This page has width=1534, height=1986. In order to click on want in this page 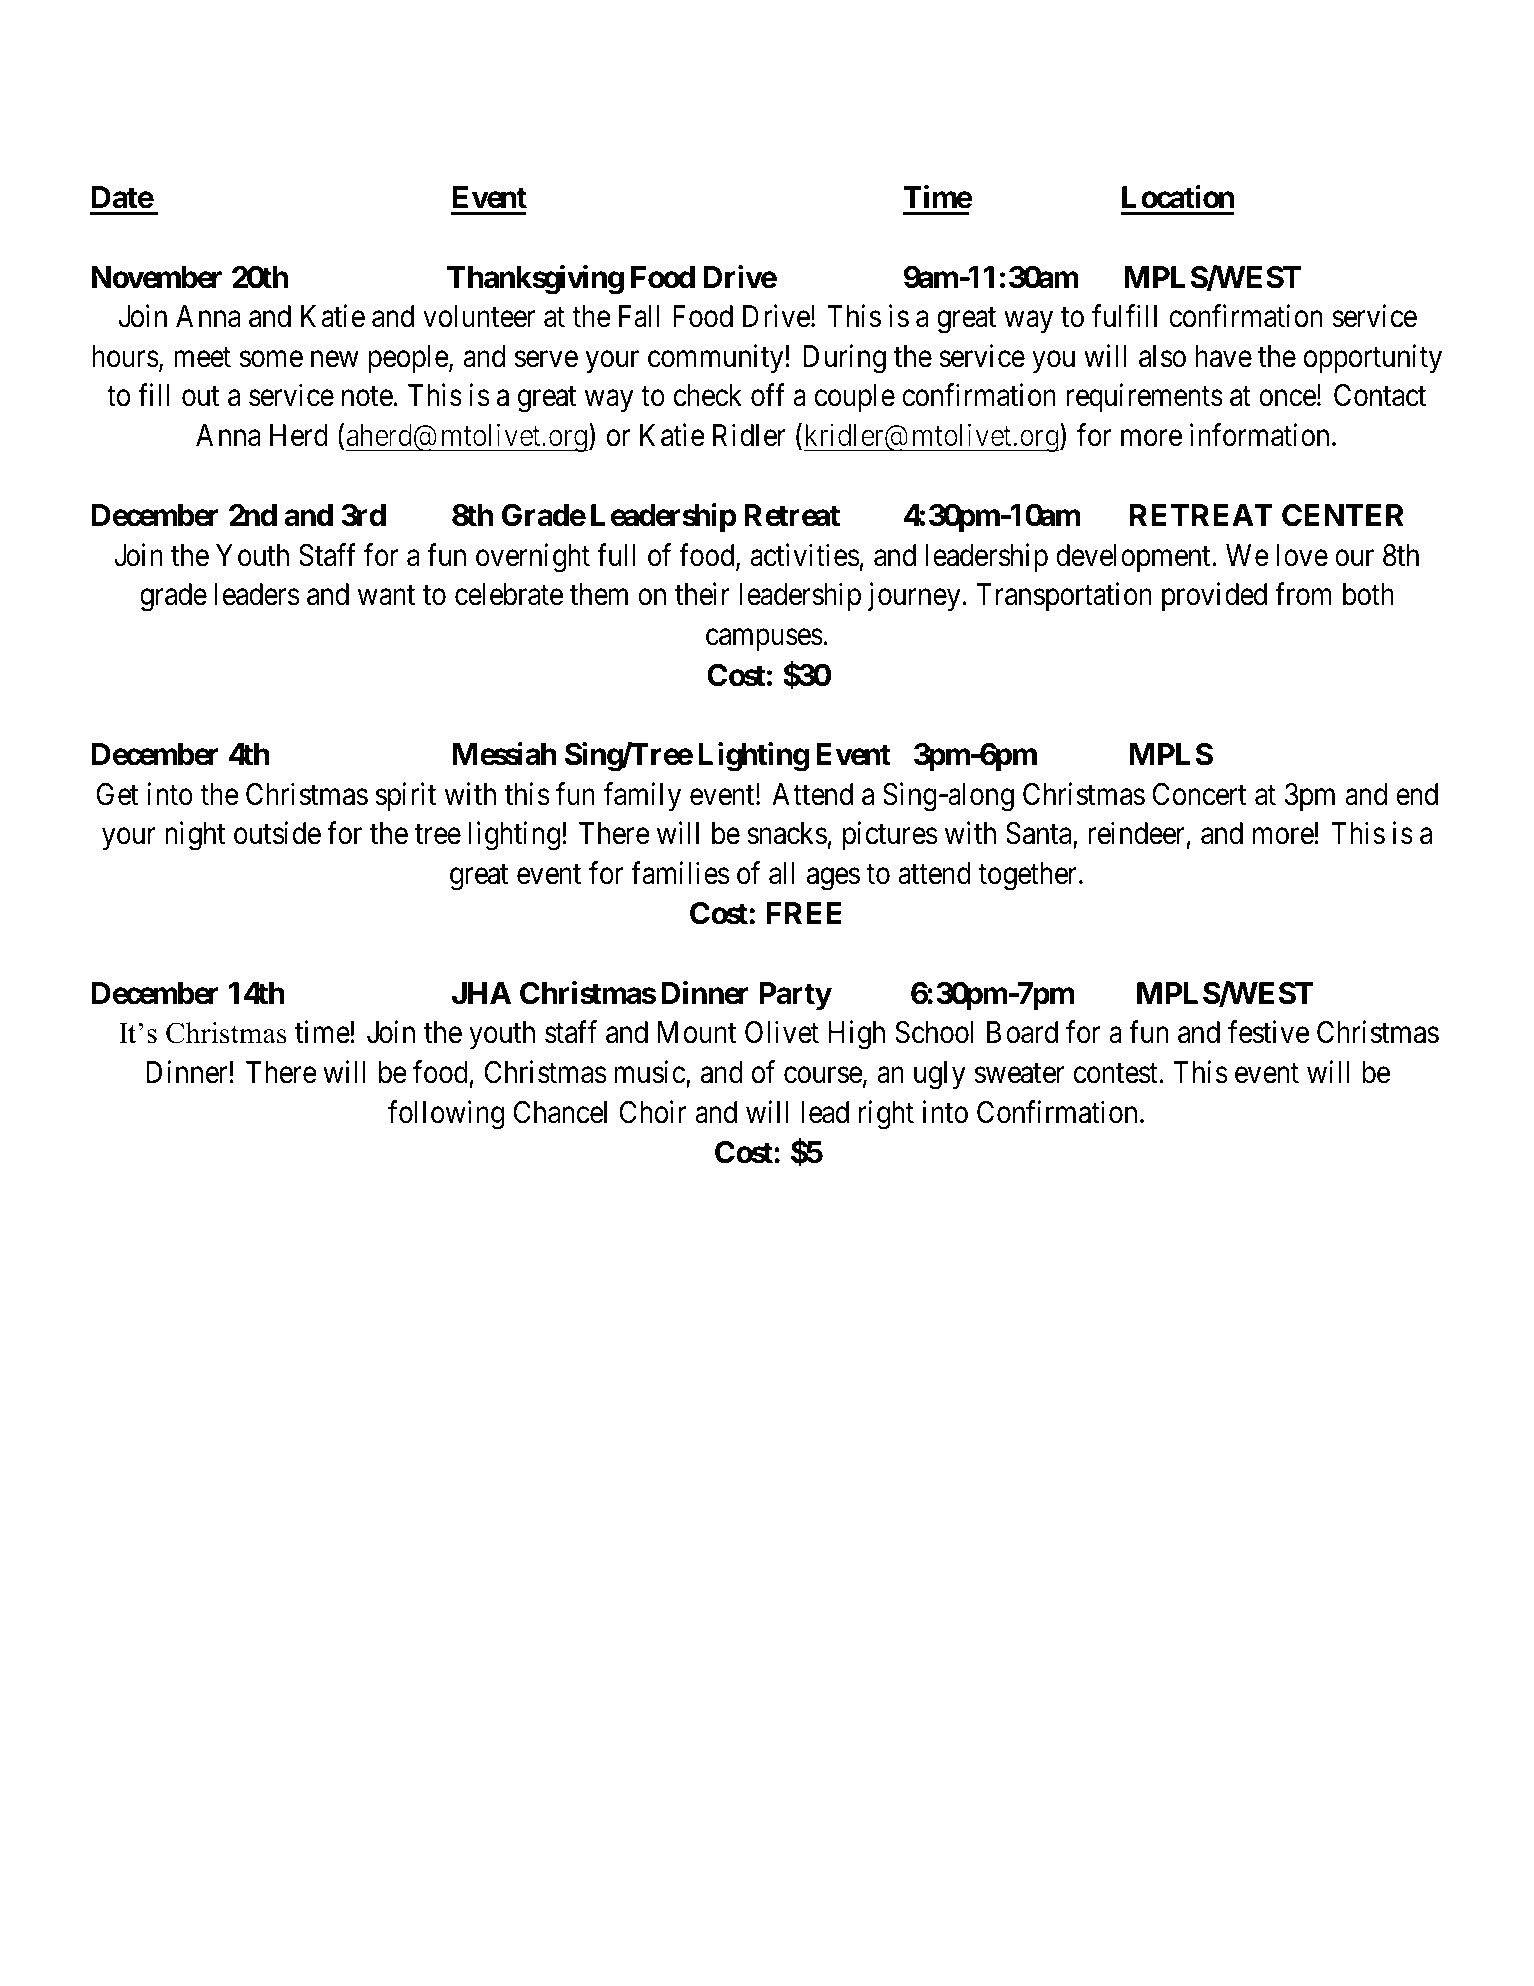, I will do `click(386, 596)`.
